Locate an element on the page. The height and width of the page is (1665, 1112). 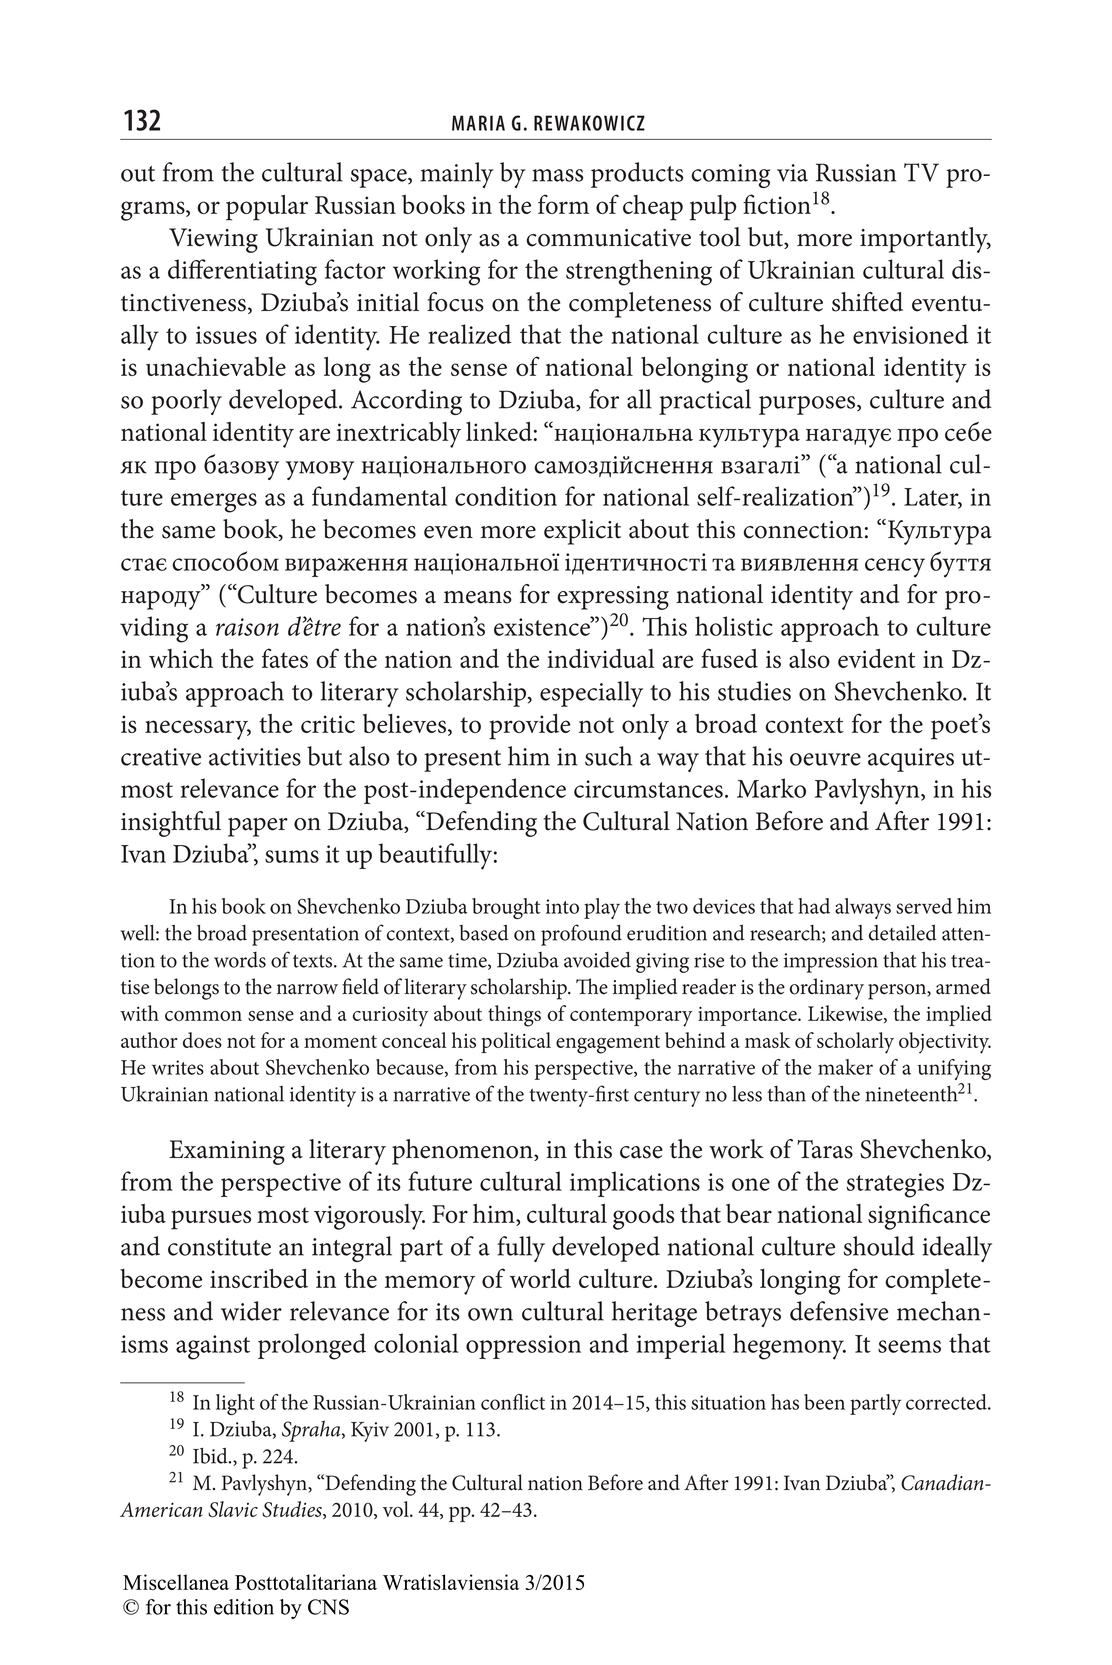
popular is located at coordinates (267, 208).
